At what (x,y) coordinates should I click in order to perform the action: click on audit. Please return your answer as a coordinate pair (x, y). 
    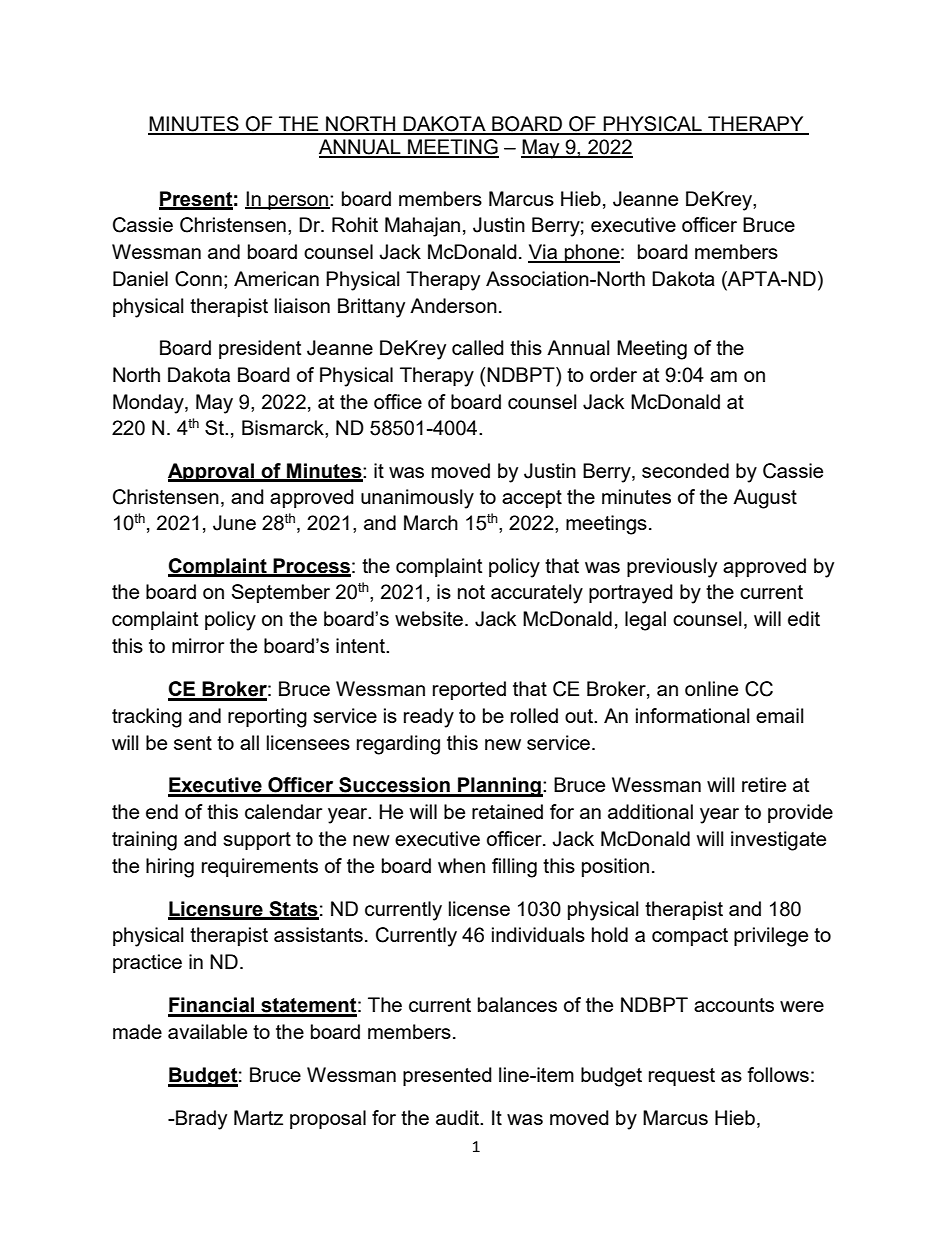
    Looking at the image, I should click on (459, 1117).
